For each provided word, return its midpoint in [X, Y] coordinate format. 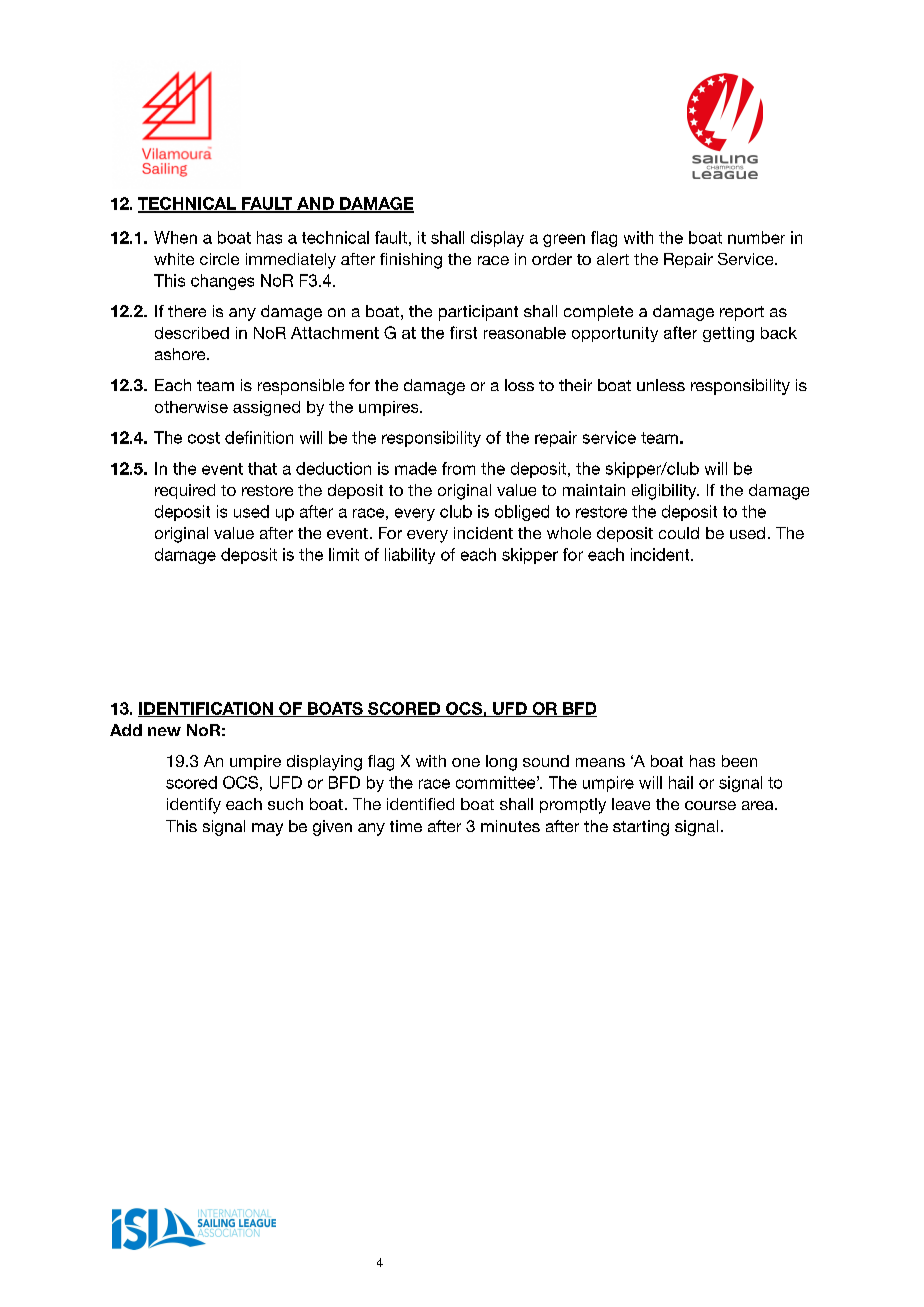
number [756, 237]
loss [519, 385]
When [175, 237]
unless [661, 385]
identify [194, 806]
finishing [411, 261]
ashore [181, 354]
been [739, 761]
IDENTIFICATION [206, 709]
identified [420, 804]
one [466, 762]
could [679, 533]
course [710, 805]
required [185, 491]
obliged [522, 513]
